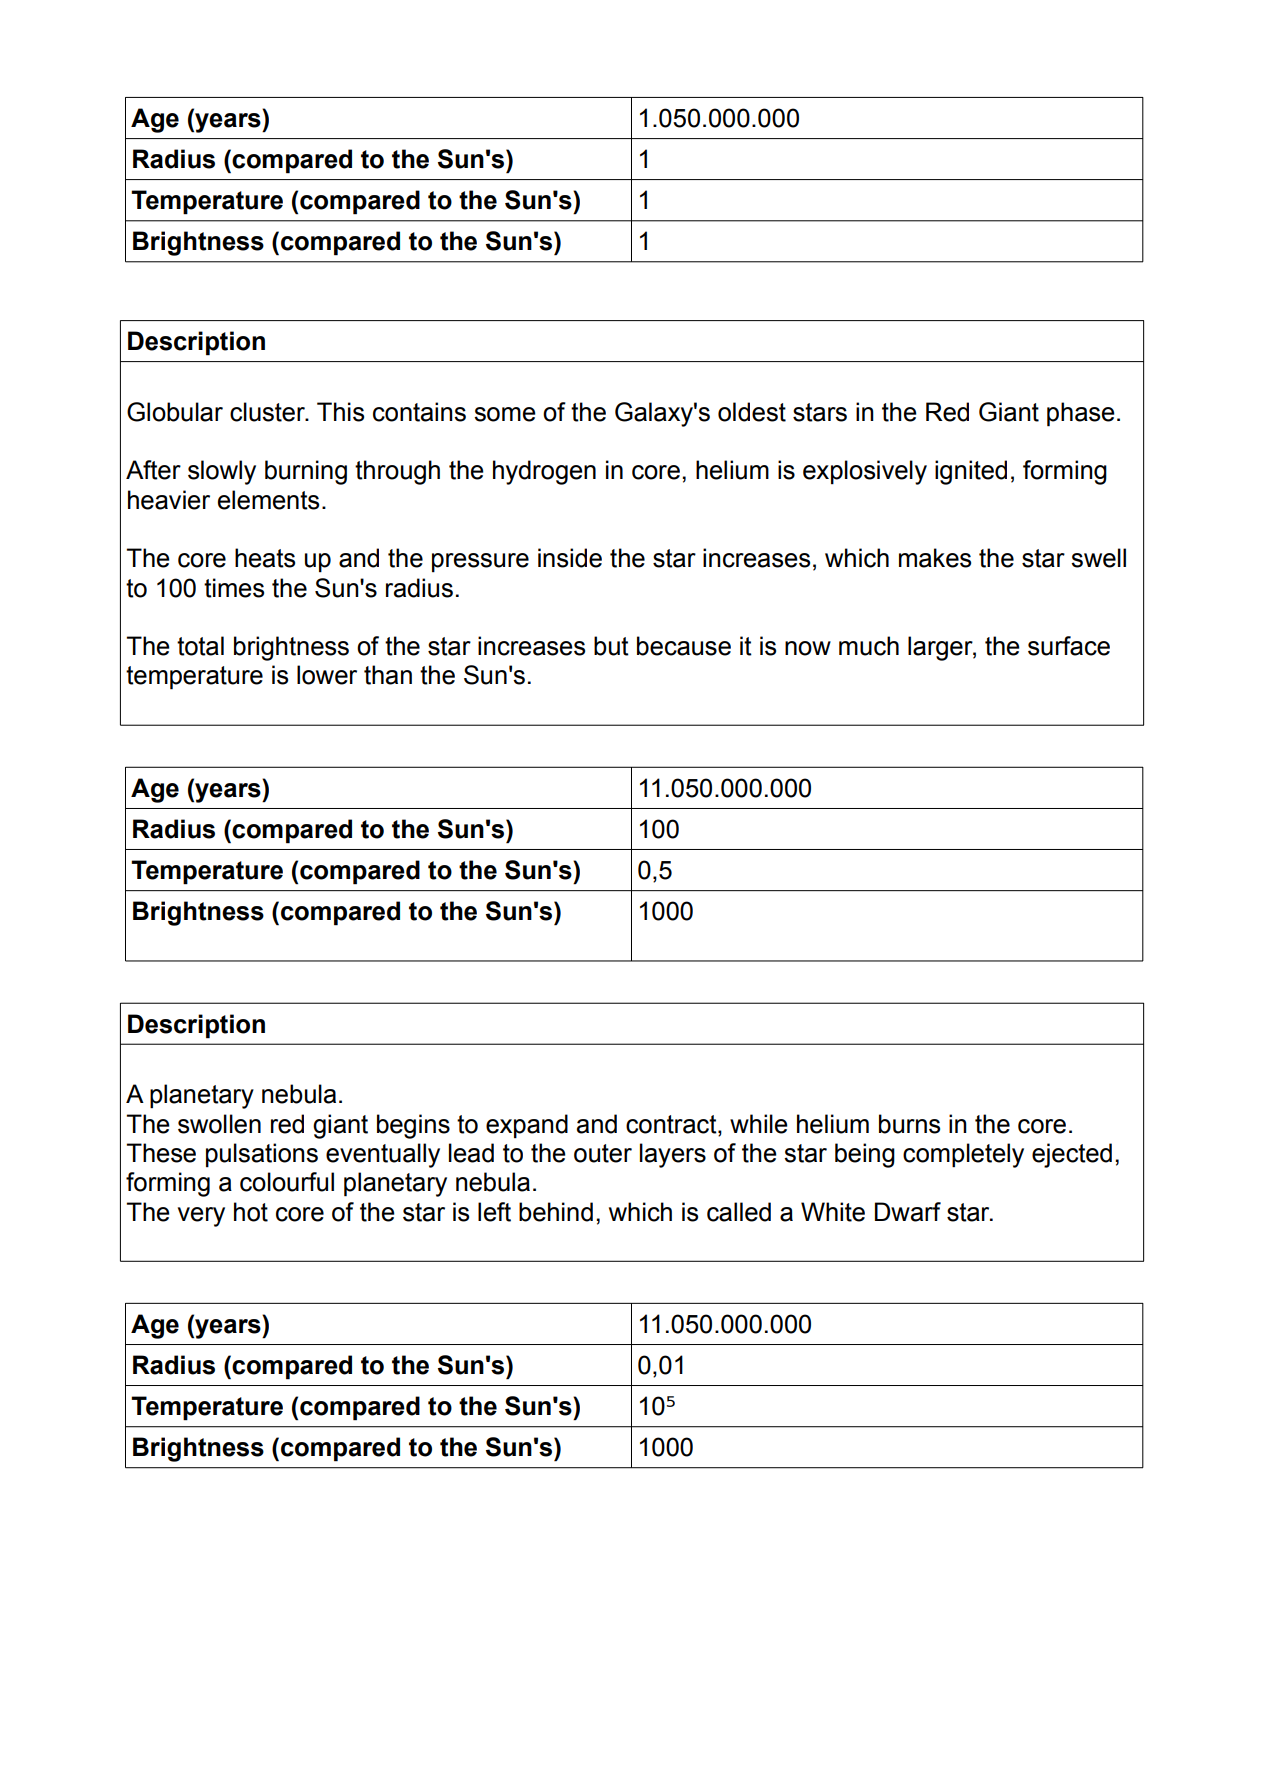  Describe the element at coordinates (544, 472) in the screenshot. I see `hydrogen` at that location.
